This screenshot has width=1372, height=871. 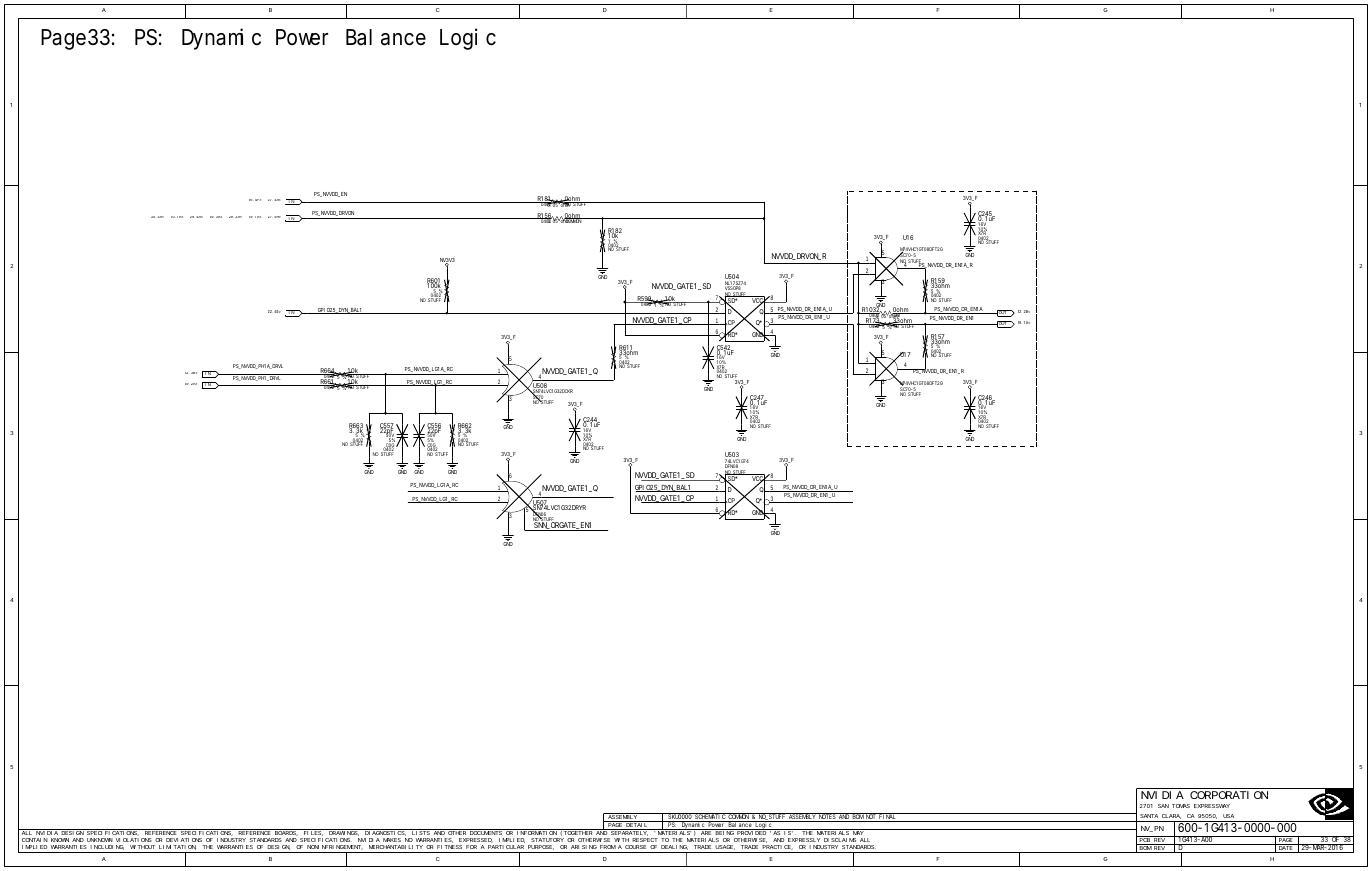 What do you see at coordinates (1212, 806) in the screenshot?
I see `EXPRESSWAY` at bounding box center [1212, 806].
